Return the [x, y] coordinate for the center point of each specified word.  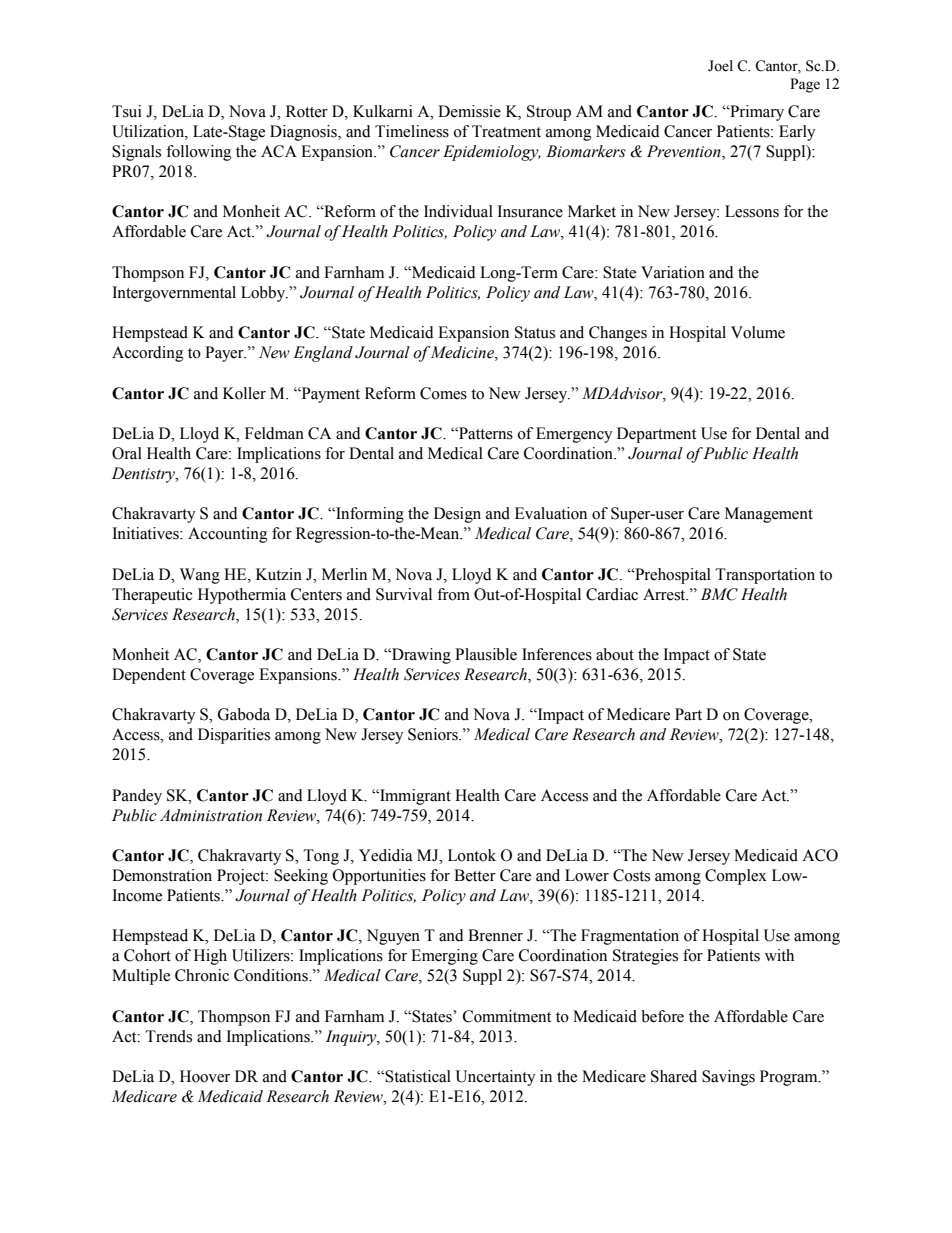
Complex [736, 877]
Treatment [506, 131]
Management [769, 515]
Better [475, 875]
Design [457, 515]
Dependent [149, 676]
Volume [758, 332]
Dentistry [144, 475]
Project [242, 877]
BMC [719, 594]
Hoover [205, 1076]
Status [535, 332]
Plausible [486, 654]
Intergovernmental [174, 294]
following [198, 153]
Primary [756, 113]
